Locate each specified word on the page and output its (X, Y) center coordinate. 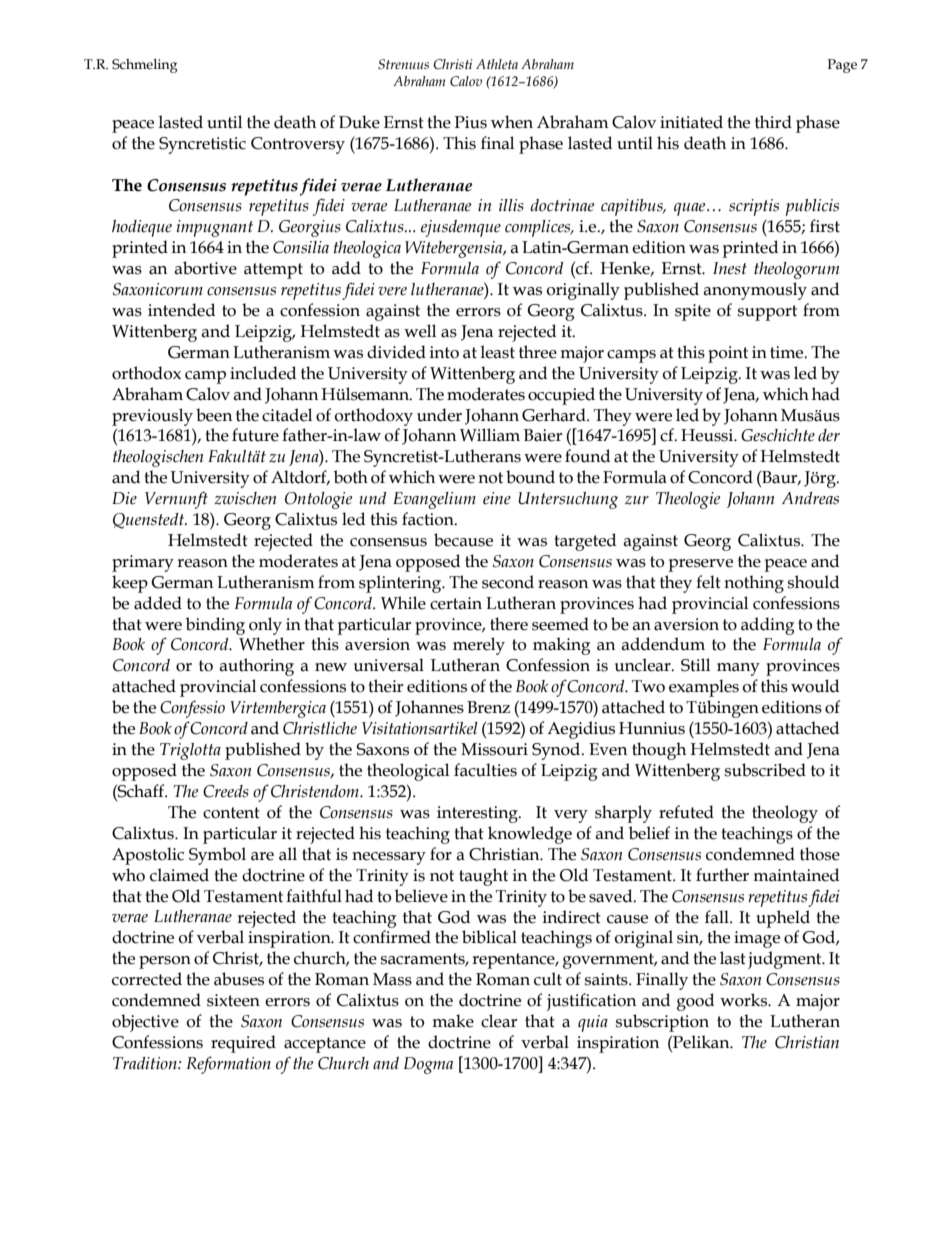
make (453, 1021)
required (243, 1044)
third (773, 122)
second (508, 582)
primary (143, 563)
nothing (754, 584)
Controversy (298, 145)
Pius (470, 122)
